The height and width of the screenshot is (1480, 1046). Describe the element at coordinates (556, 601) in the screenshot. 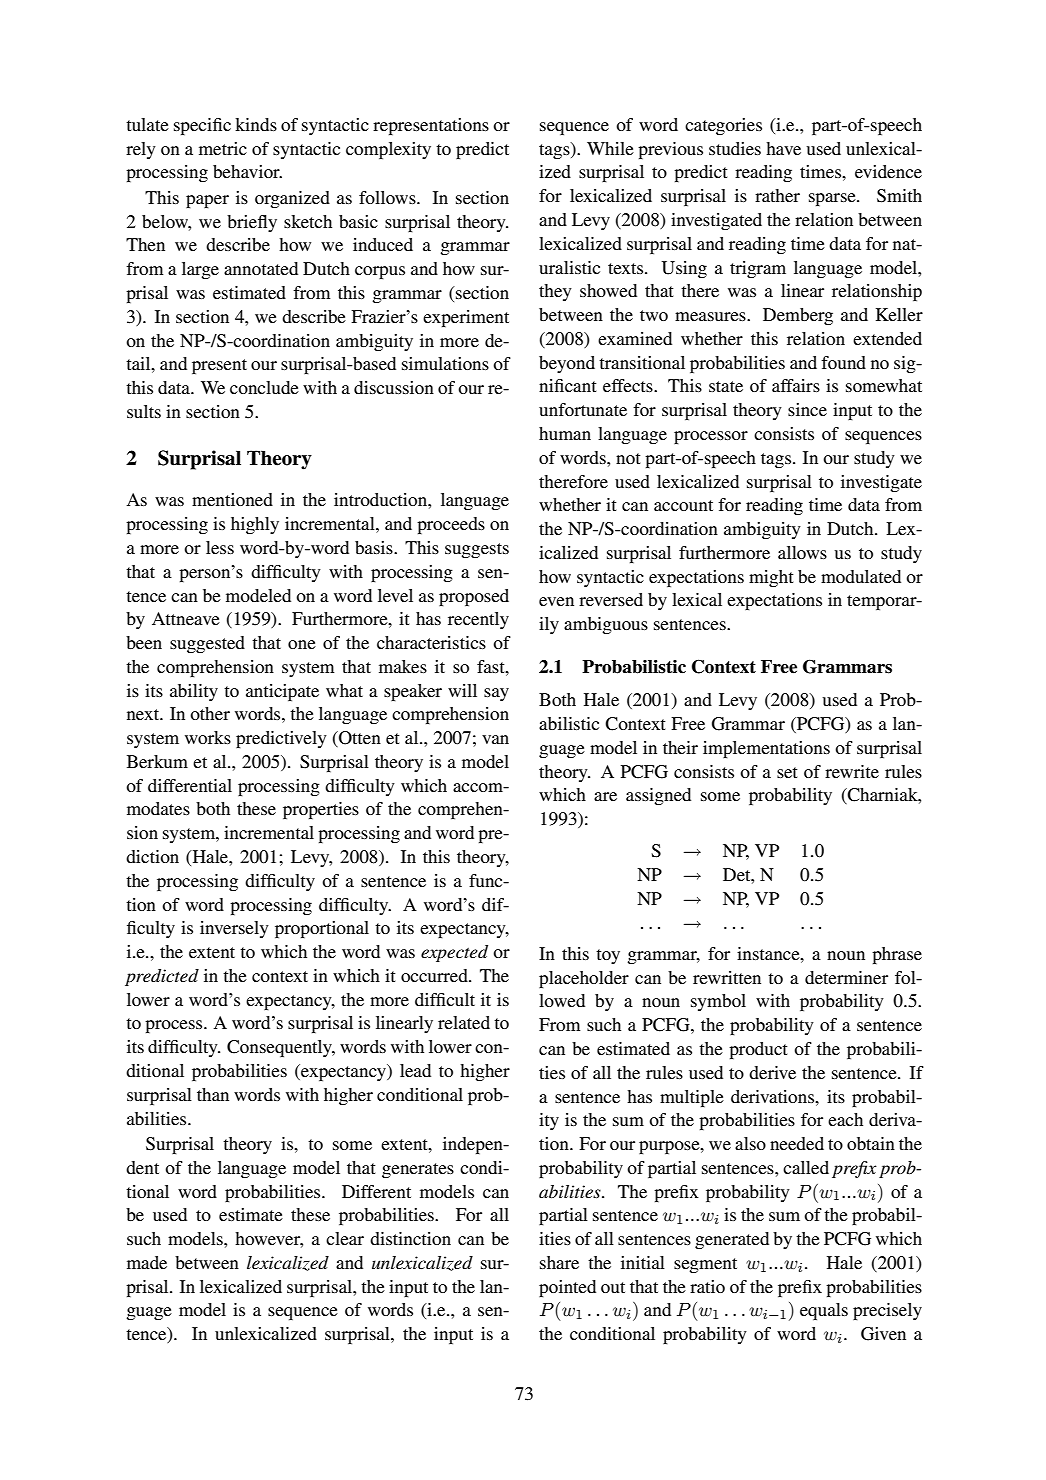

I see `even` at that location.
